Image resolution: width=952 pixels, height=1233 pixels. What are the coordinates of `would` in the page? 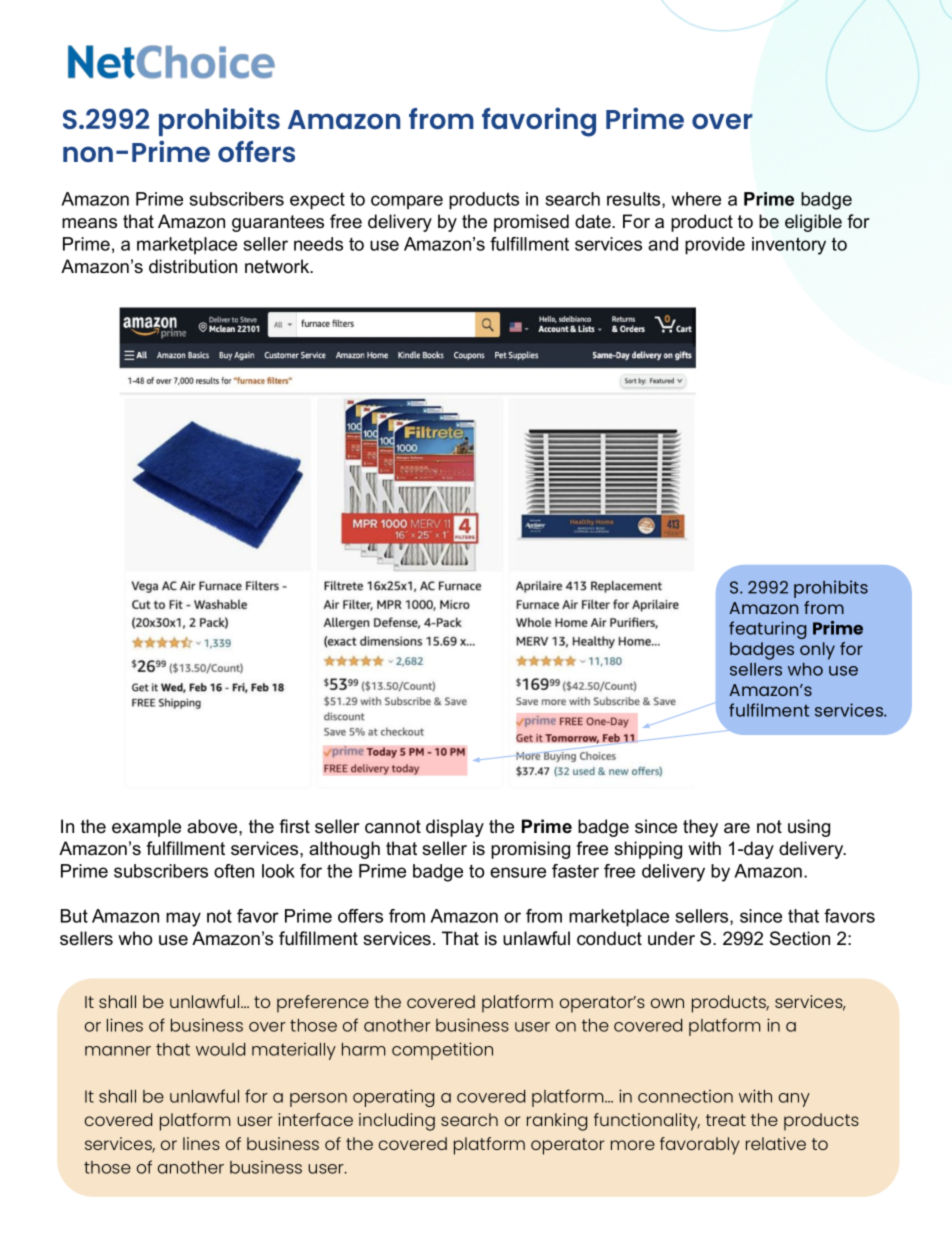 It's located at (220, 1049).
